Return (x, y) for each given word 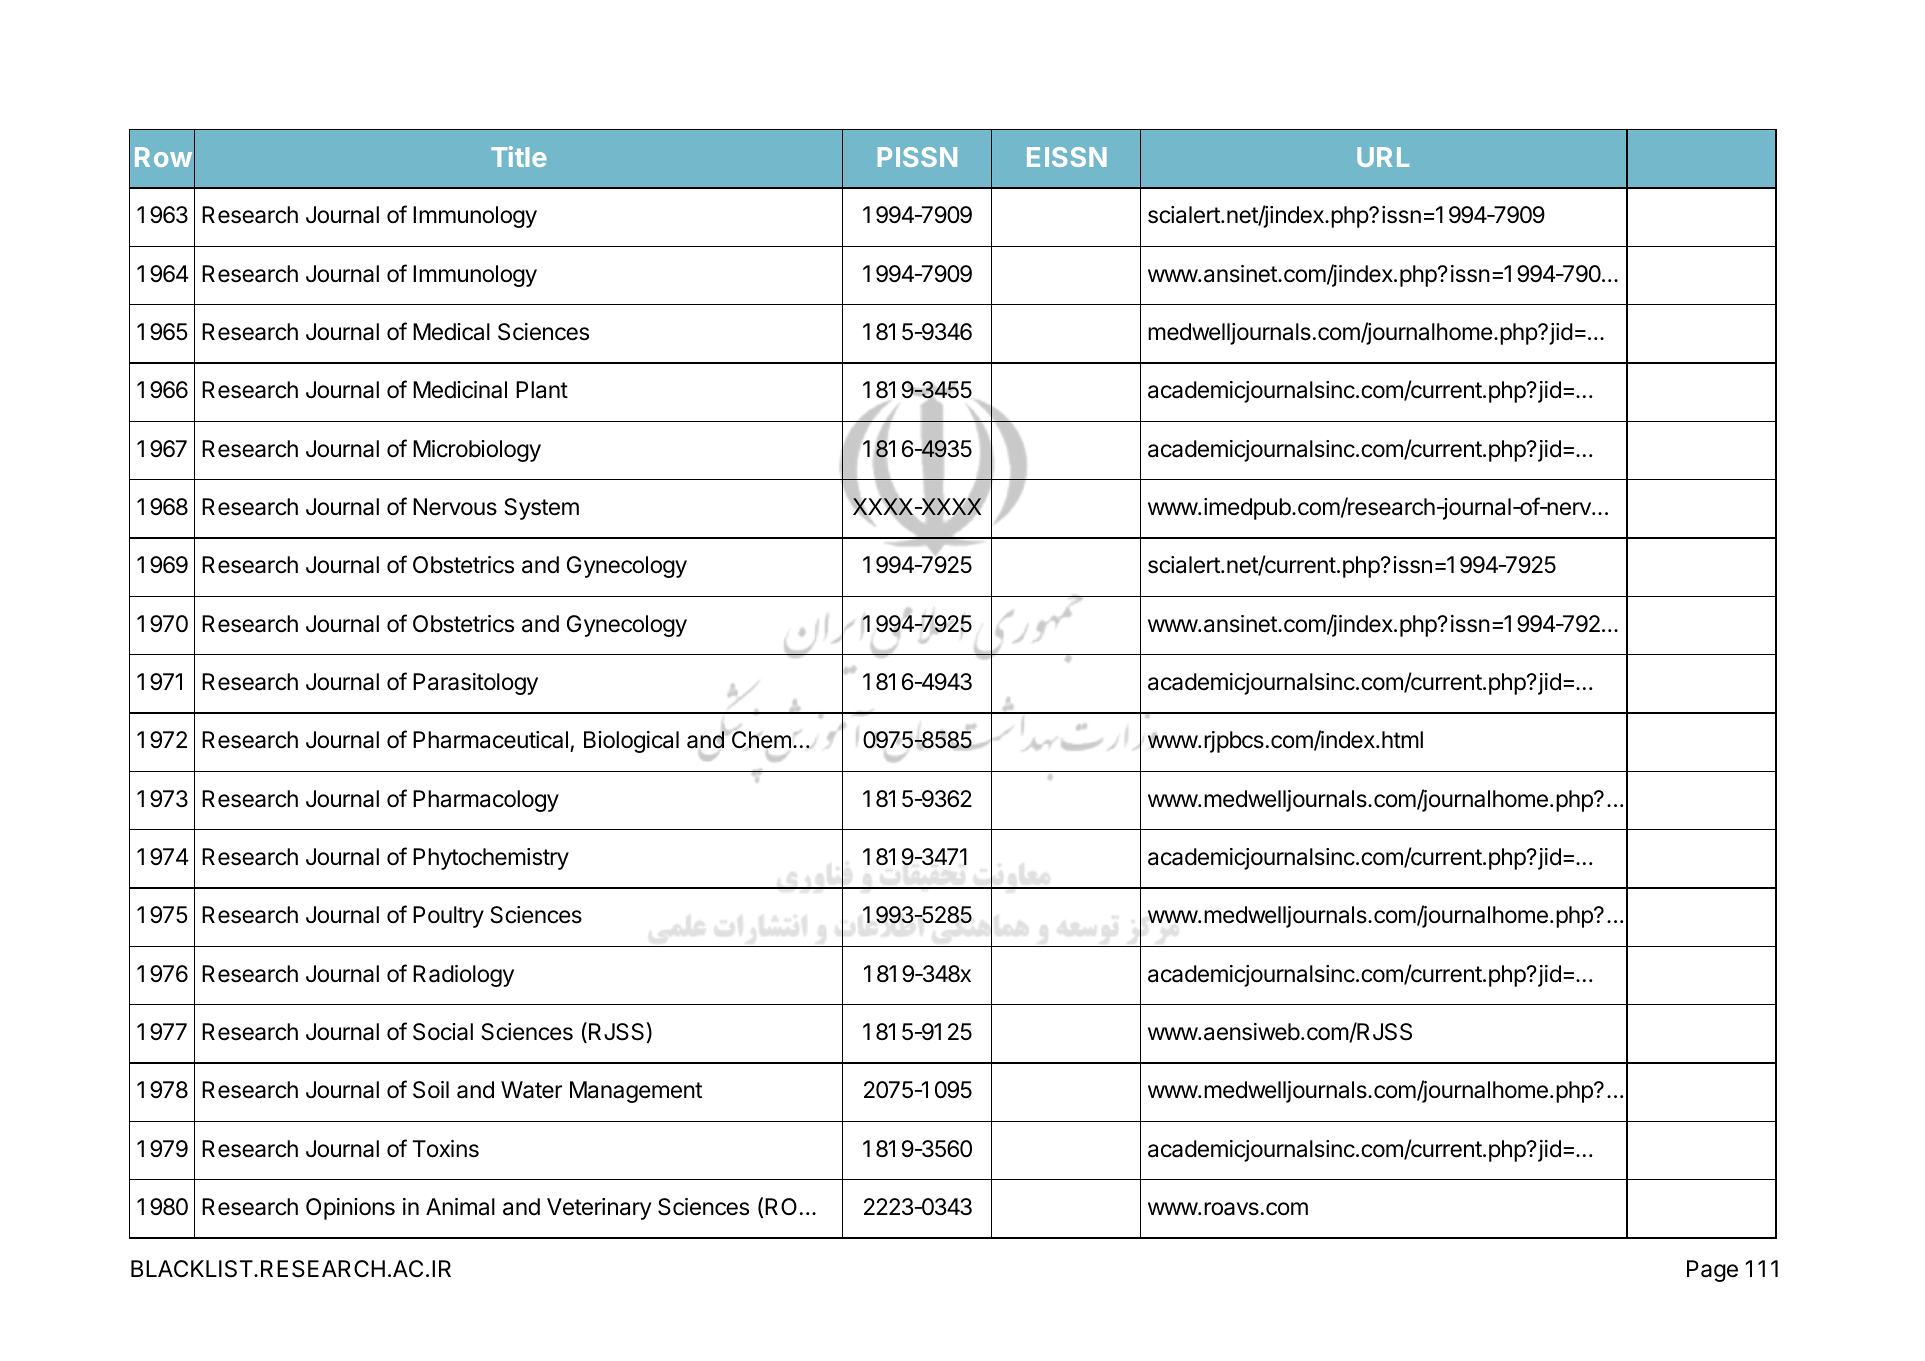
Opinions (350, 1209)
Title (518, 156)
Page (1712, 1271)
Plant (542, 390)
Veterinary (599, 1209)
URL (1383, 157)
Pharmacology (486, 801)
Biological (631, 742)
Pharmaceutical (490, 740)
